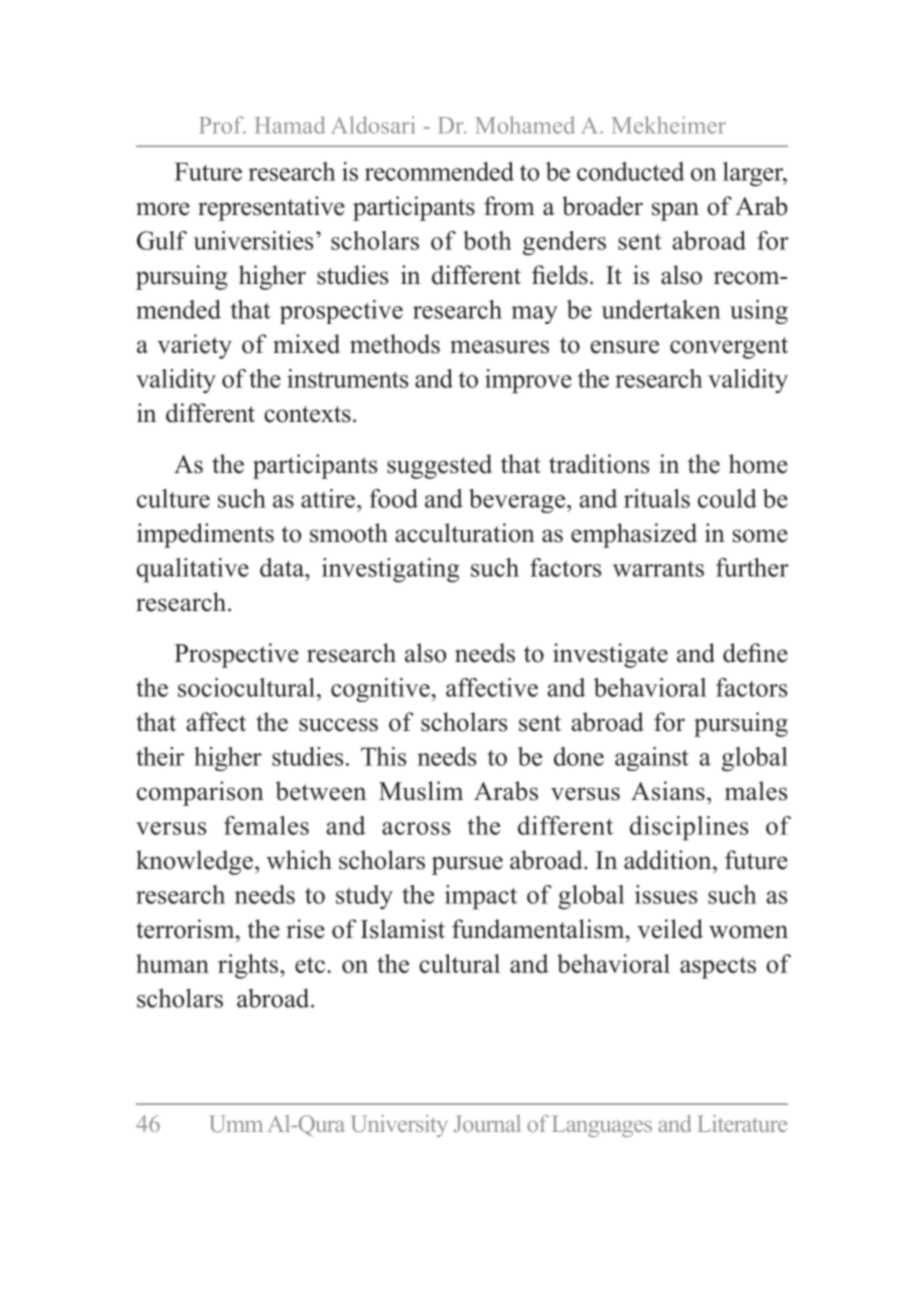 The width and height of the image is (924, 1305). Describe the element at coordinates (657, 498) in the image. I see `rituals` at that location.
